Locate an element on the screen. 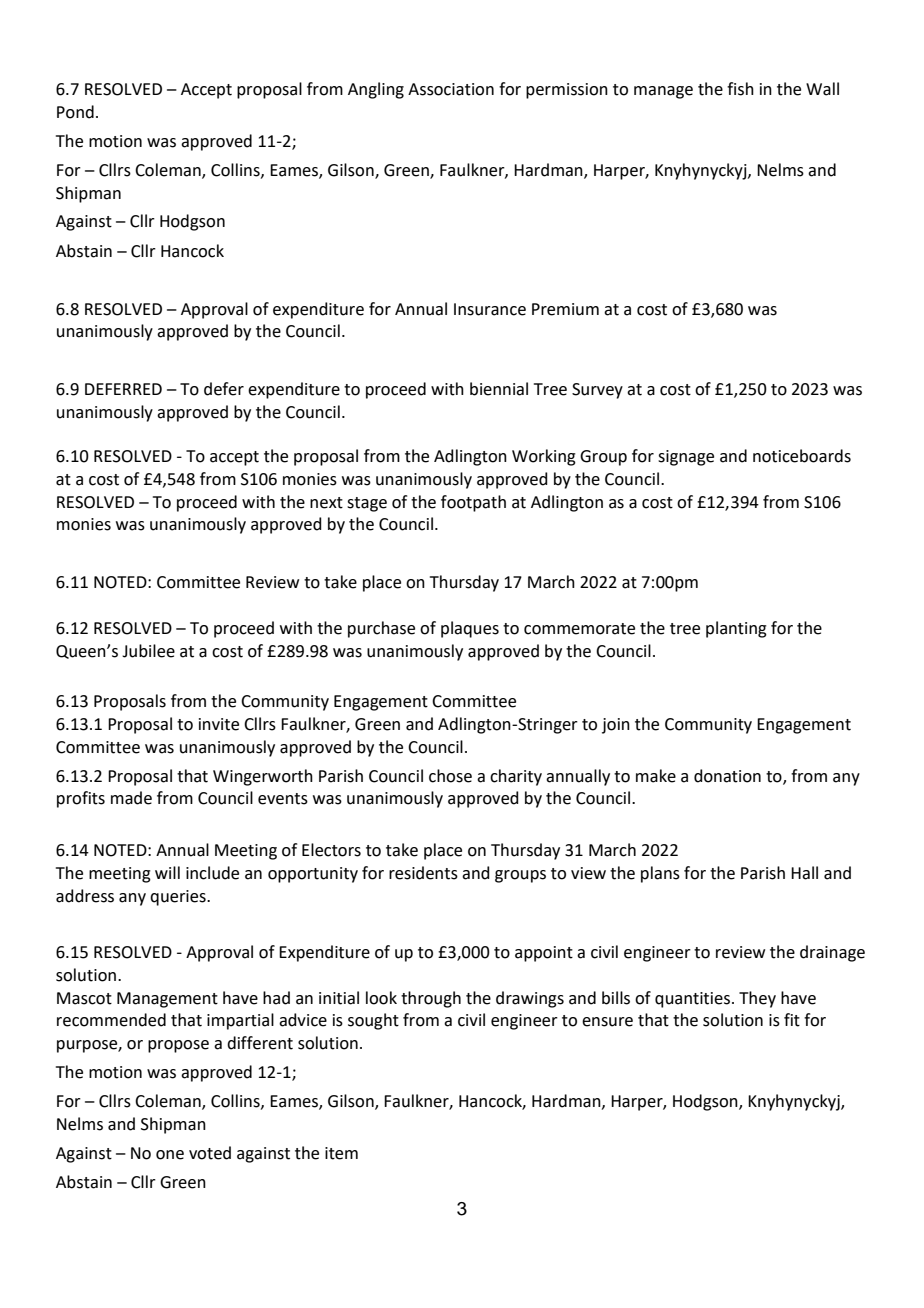 The height and width of the screenshot is (1308, 924). fish is located at coordinates (740, 89).
